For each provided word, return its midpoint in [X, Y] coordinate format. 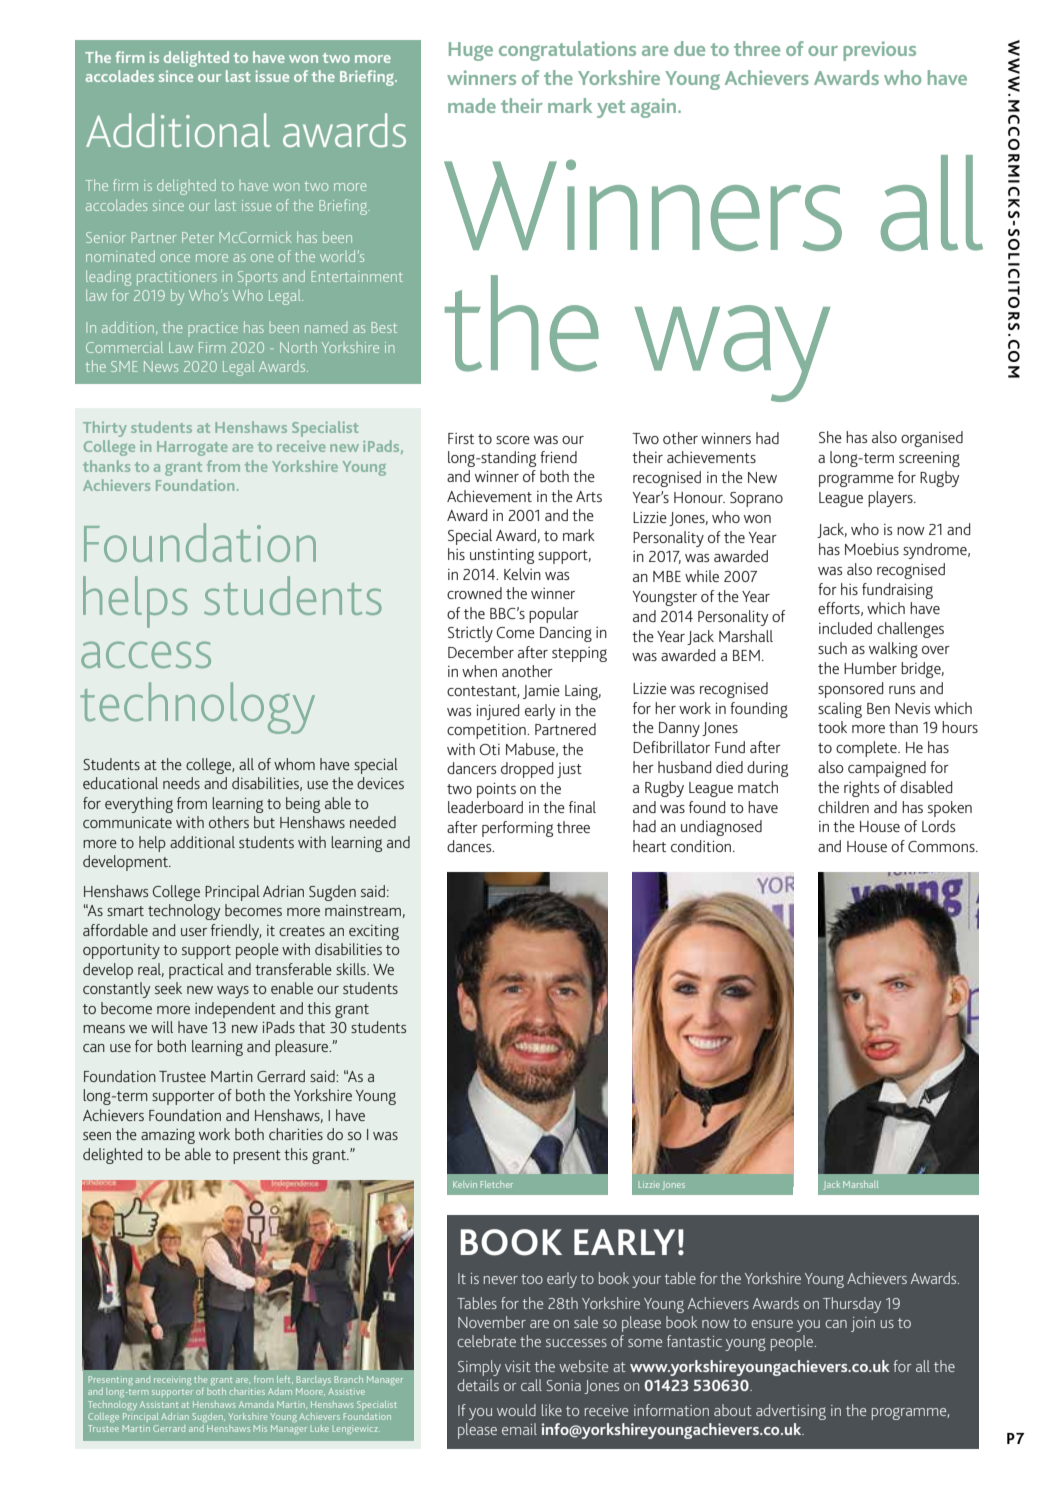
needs [181, 783]
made [472, 105]
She [830, 437]
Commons [942, 846]
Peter [198, 237]
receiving [172, 1380]
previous [879, 51]
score [513, 440]
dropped [527, 770]
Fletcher [497, 1184]
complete [867, 749]
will [162, 1027]
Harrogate [192, 448]
